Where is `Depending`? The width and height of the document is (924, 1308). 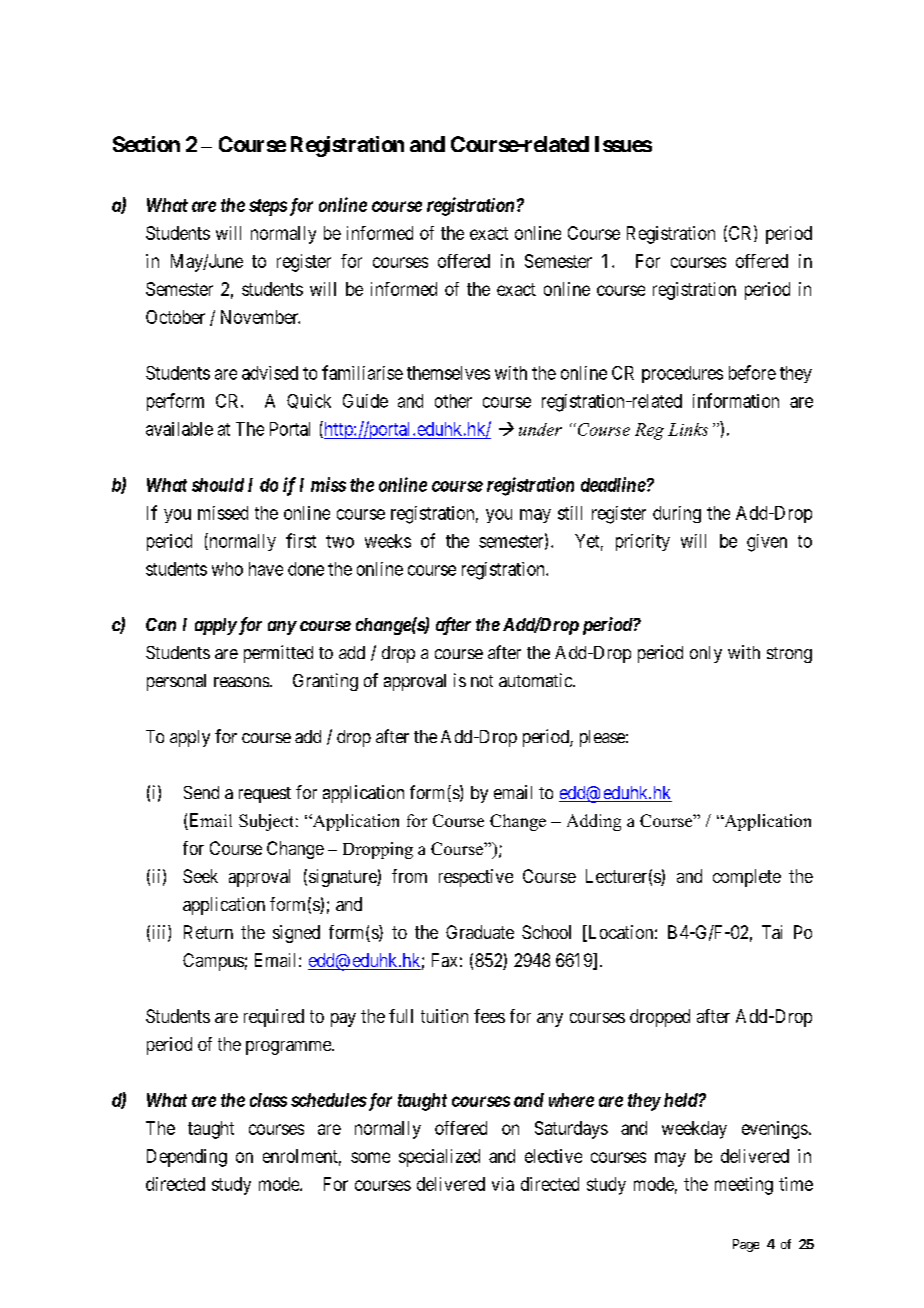
Depending is located at coordinates (187, 1158).
